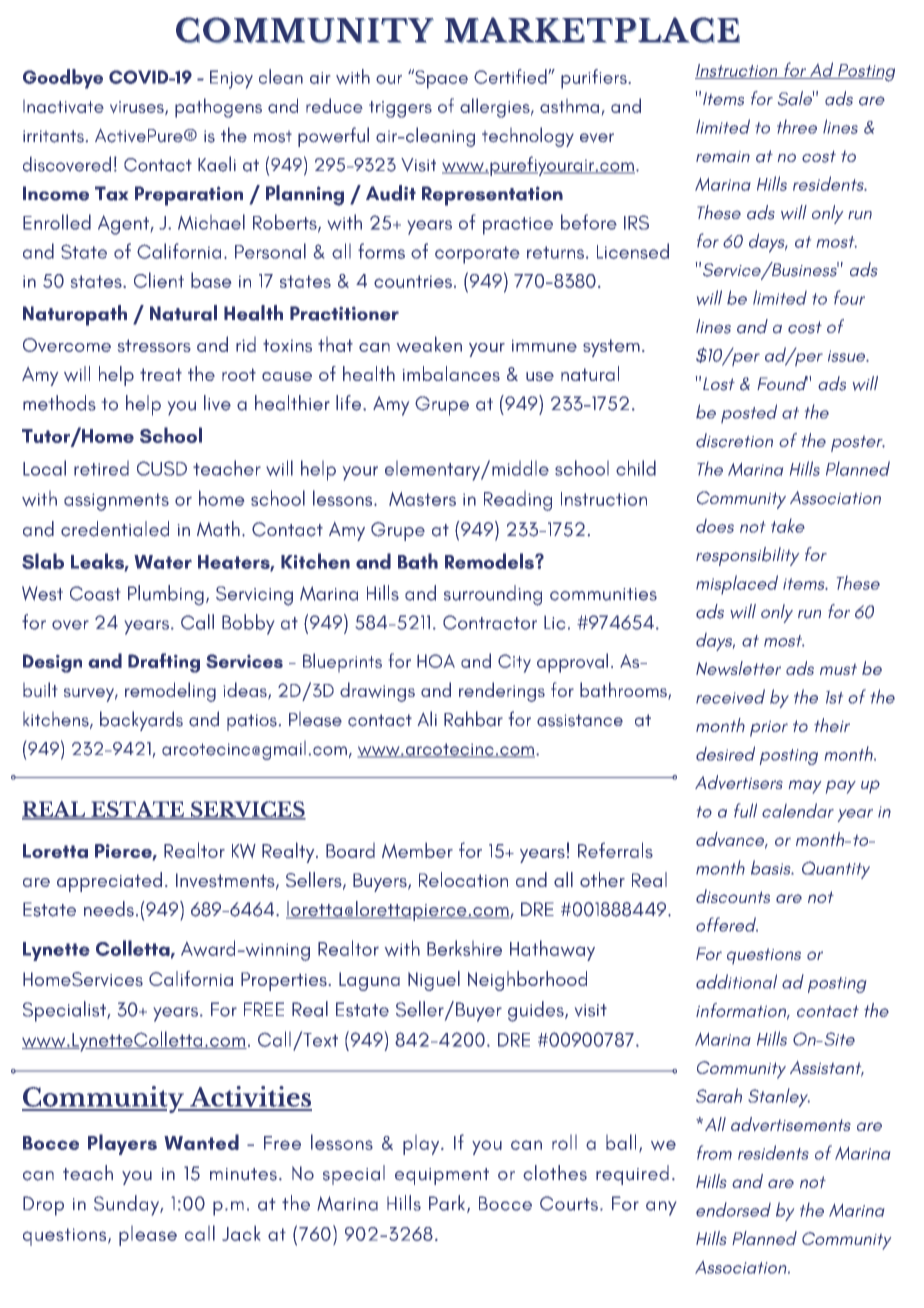 This page has height=1308, width=924. I want to click on appreciated, so click(109, 882).
